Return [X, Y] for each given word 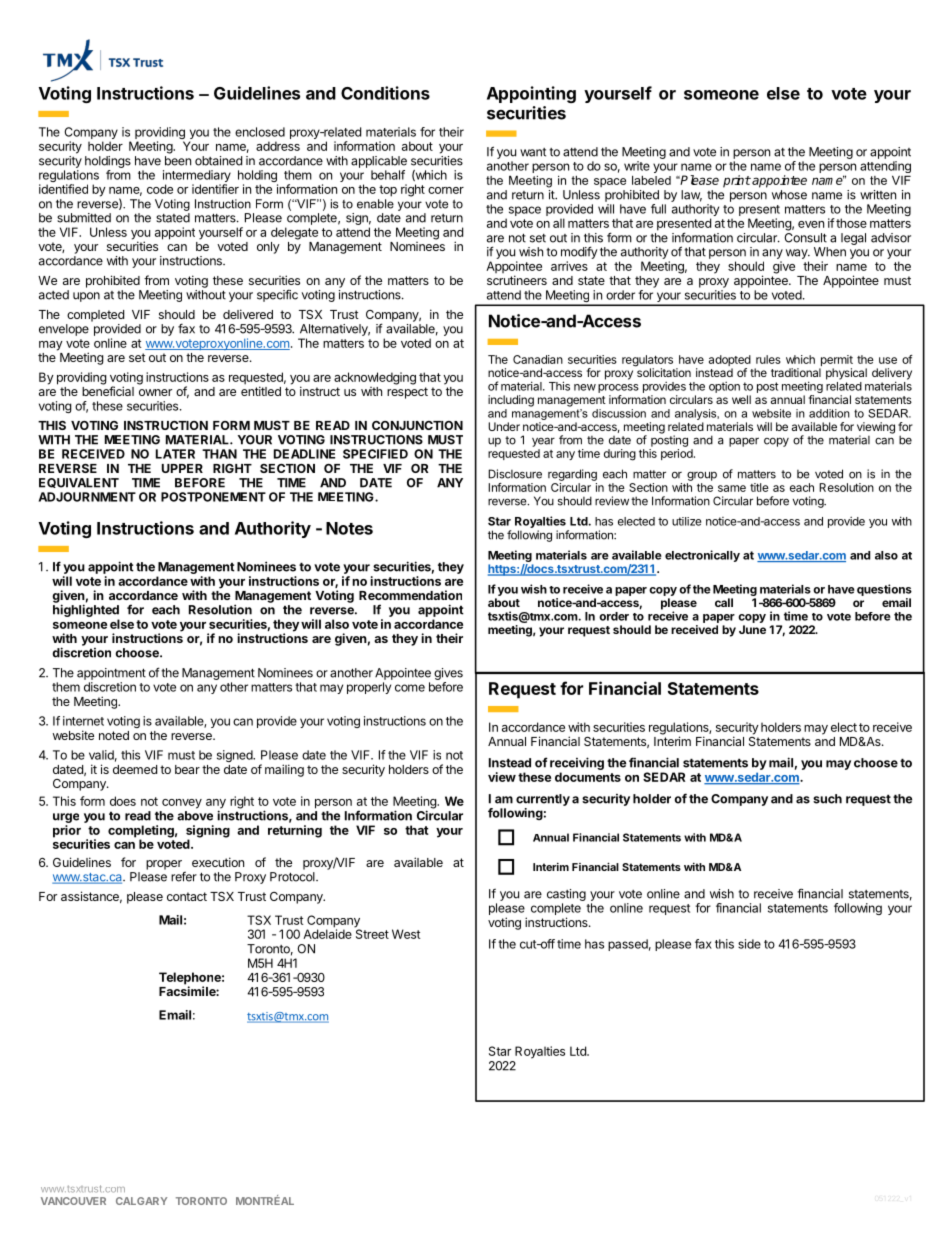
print [737, 181]
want [533, 152]
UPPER [182, 468]
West [406, 934]
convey [182, 804]
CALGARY [141, 1201]
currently [543, 800]
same [732, 488]
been [178, 161]
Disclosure [515, 474]
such [827, 799]
